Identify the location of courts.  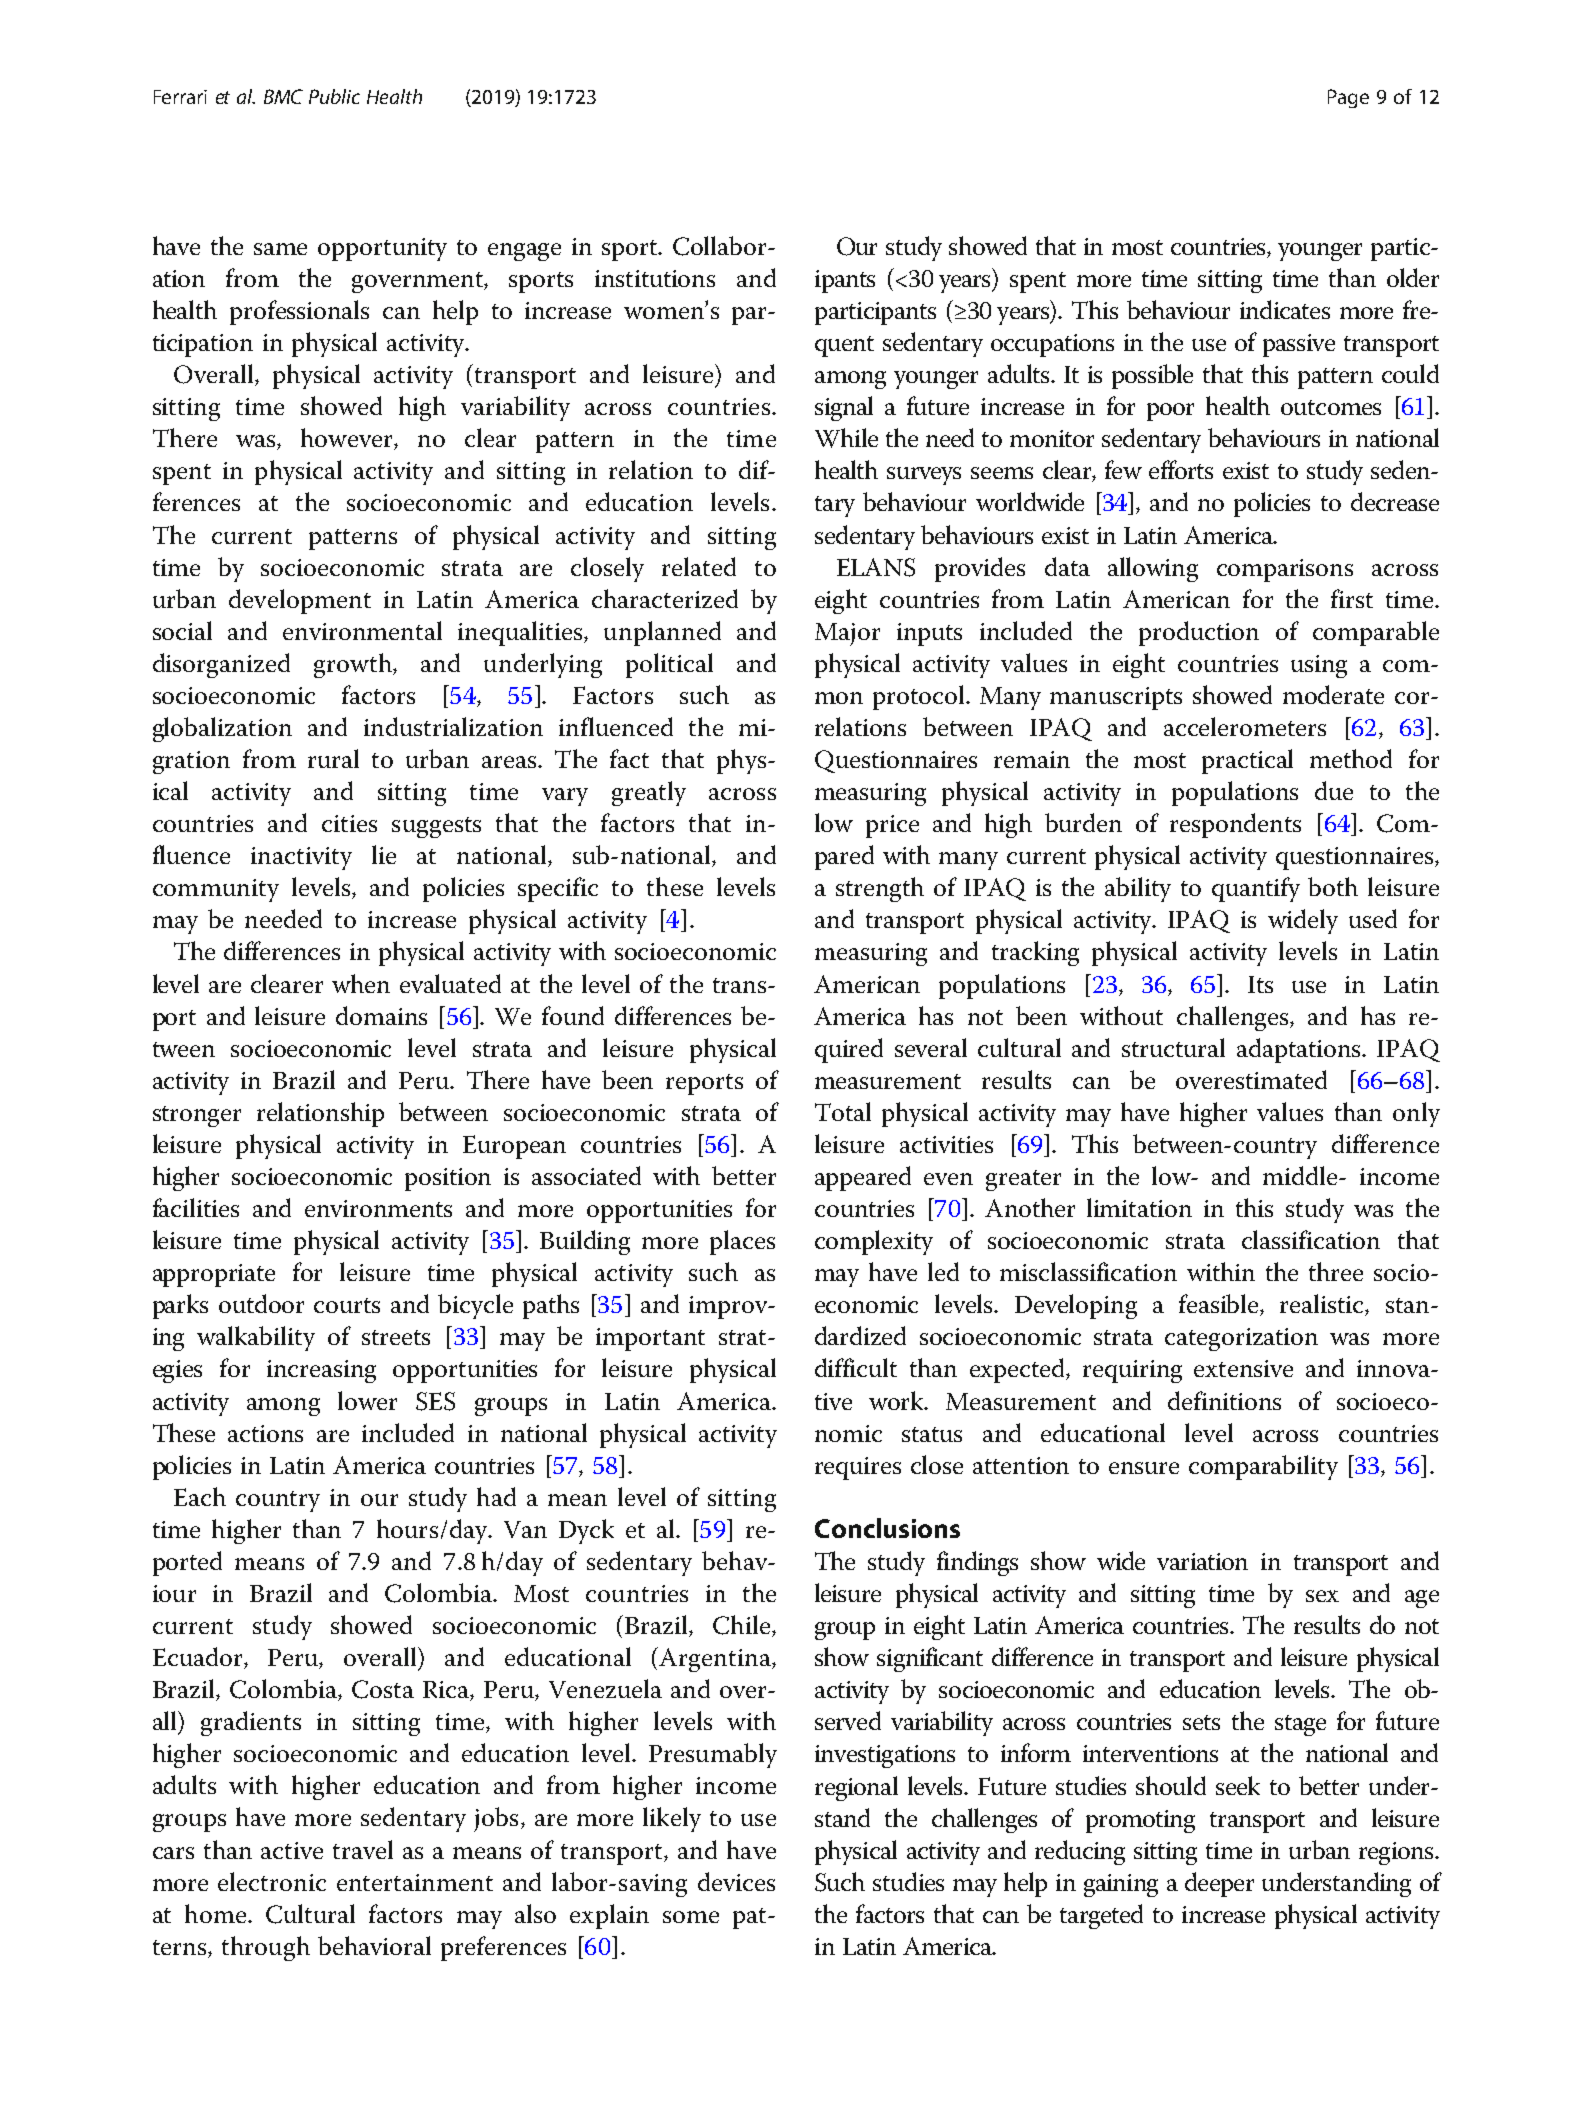
(347, 1305).
